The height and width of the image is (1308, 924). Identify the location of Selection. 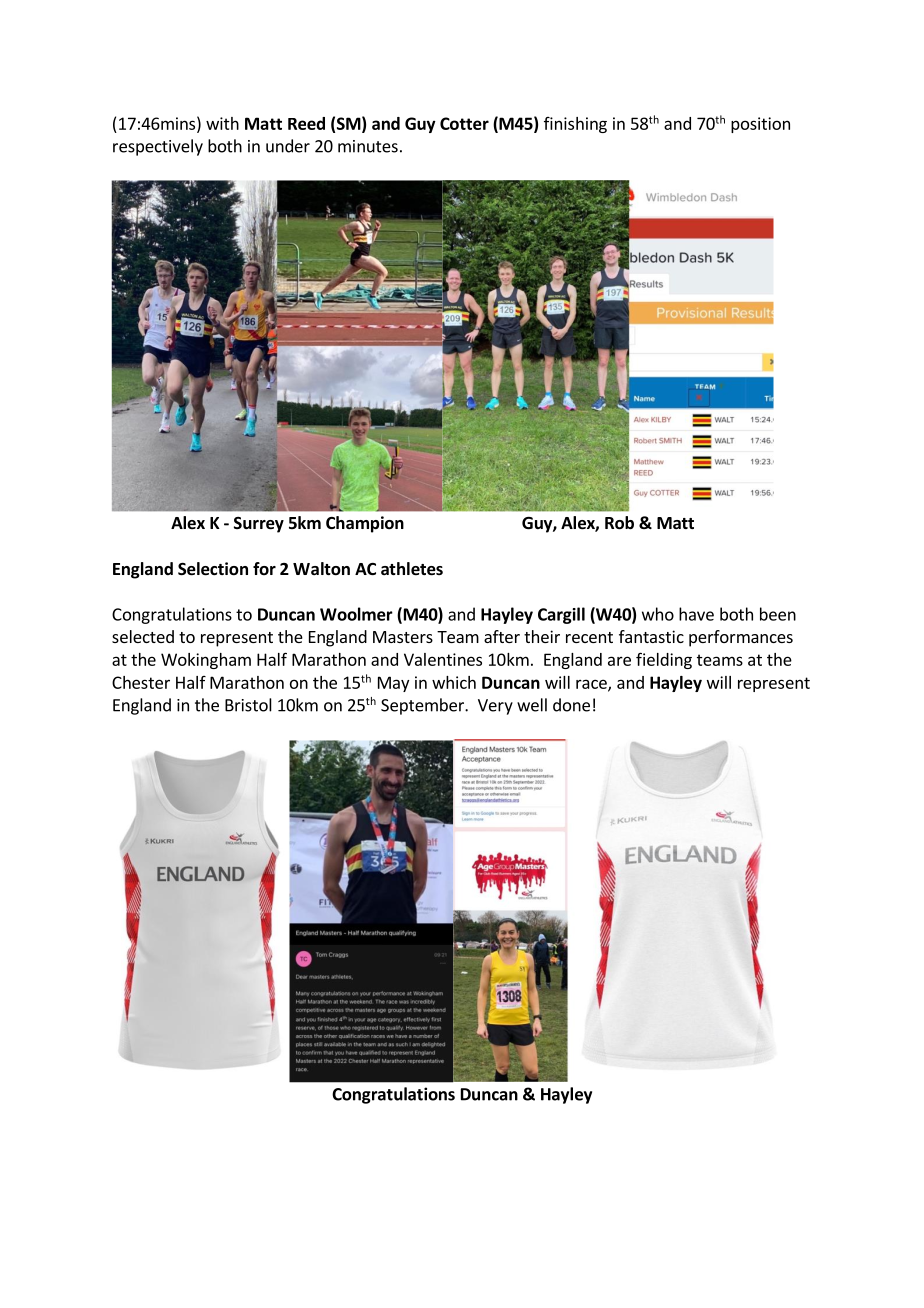
(213, 569).
